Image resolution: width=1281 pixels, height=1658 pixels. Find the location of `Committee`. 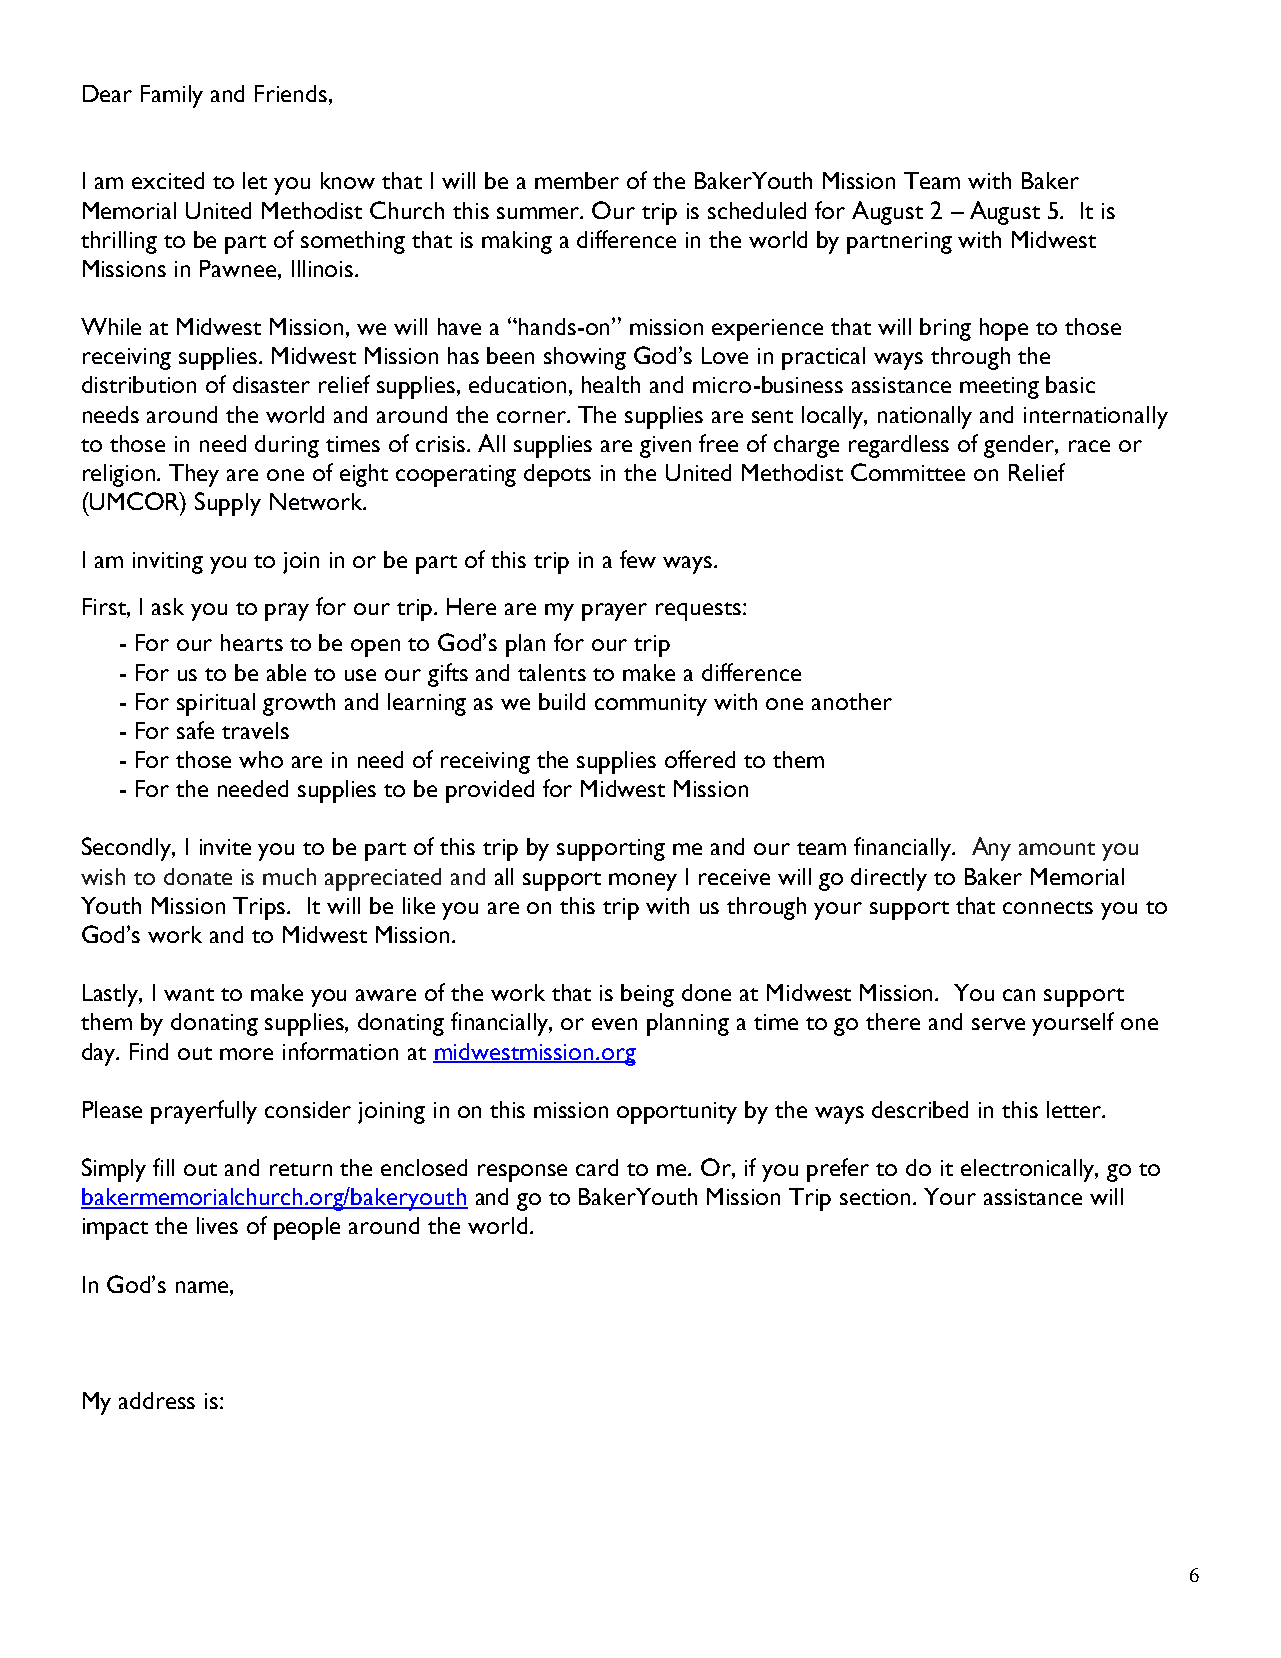

Committee is located at coordinates (908, 472).
